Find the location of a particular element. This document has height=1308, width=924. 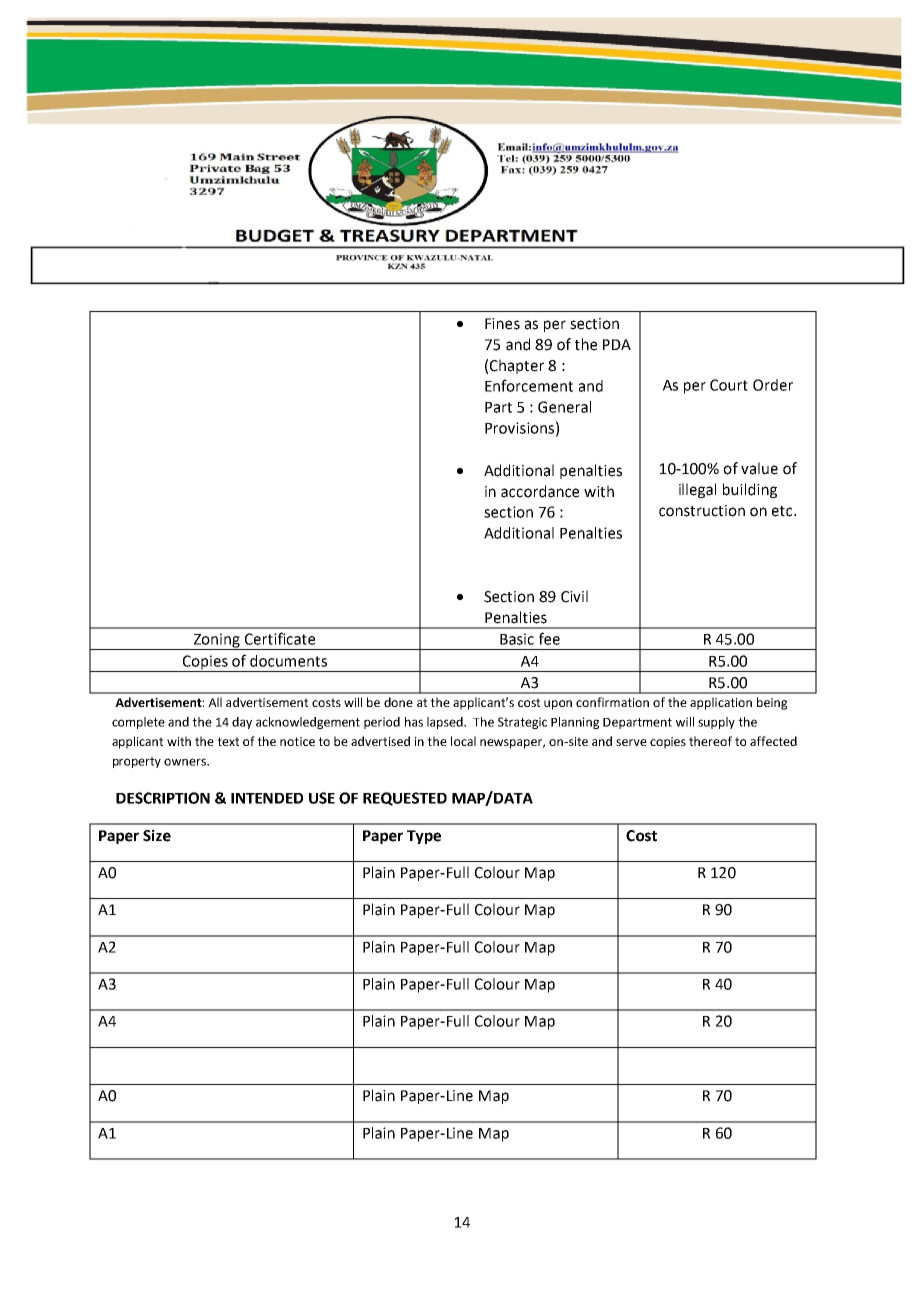

Zoning is located at coordinates (216, 641).
